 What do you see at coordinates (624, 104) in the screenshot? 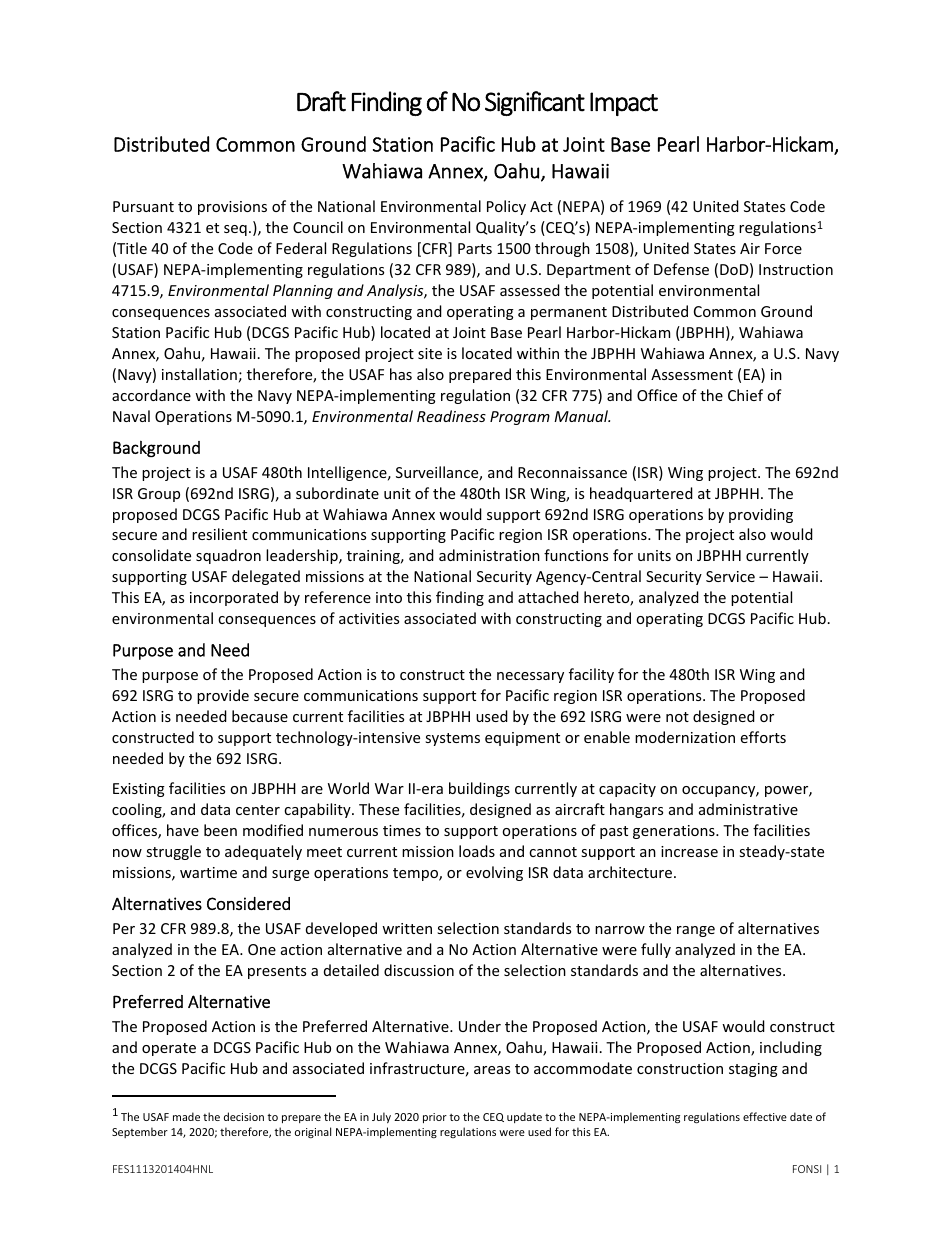
I see `Impact` at bounding box center [624, 104].
